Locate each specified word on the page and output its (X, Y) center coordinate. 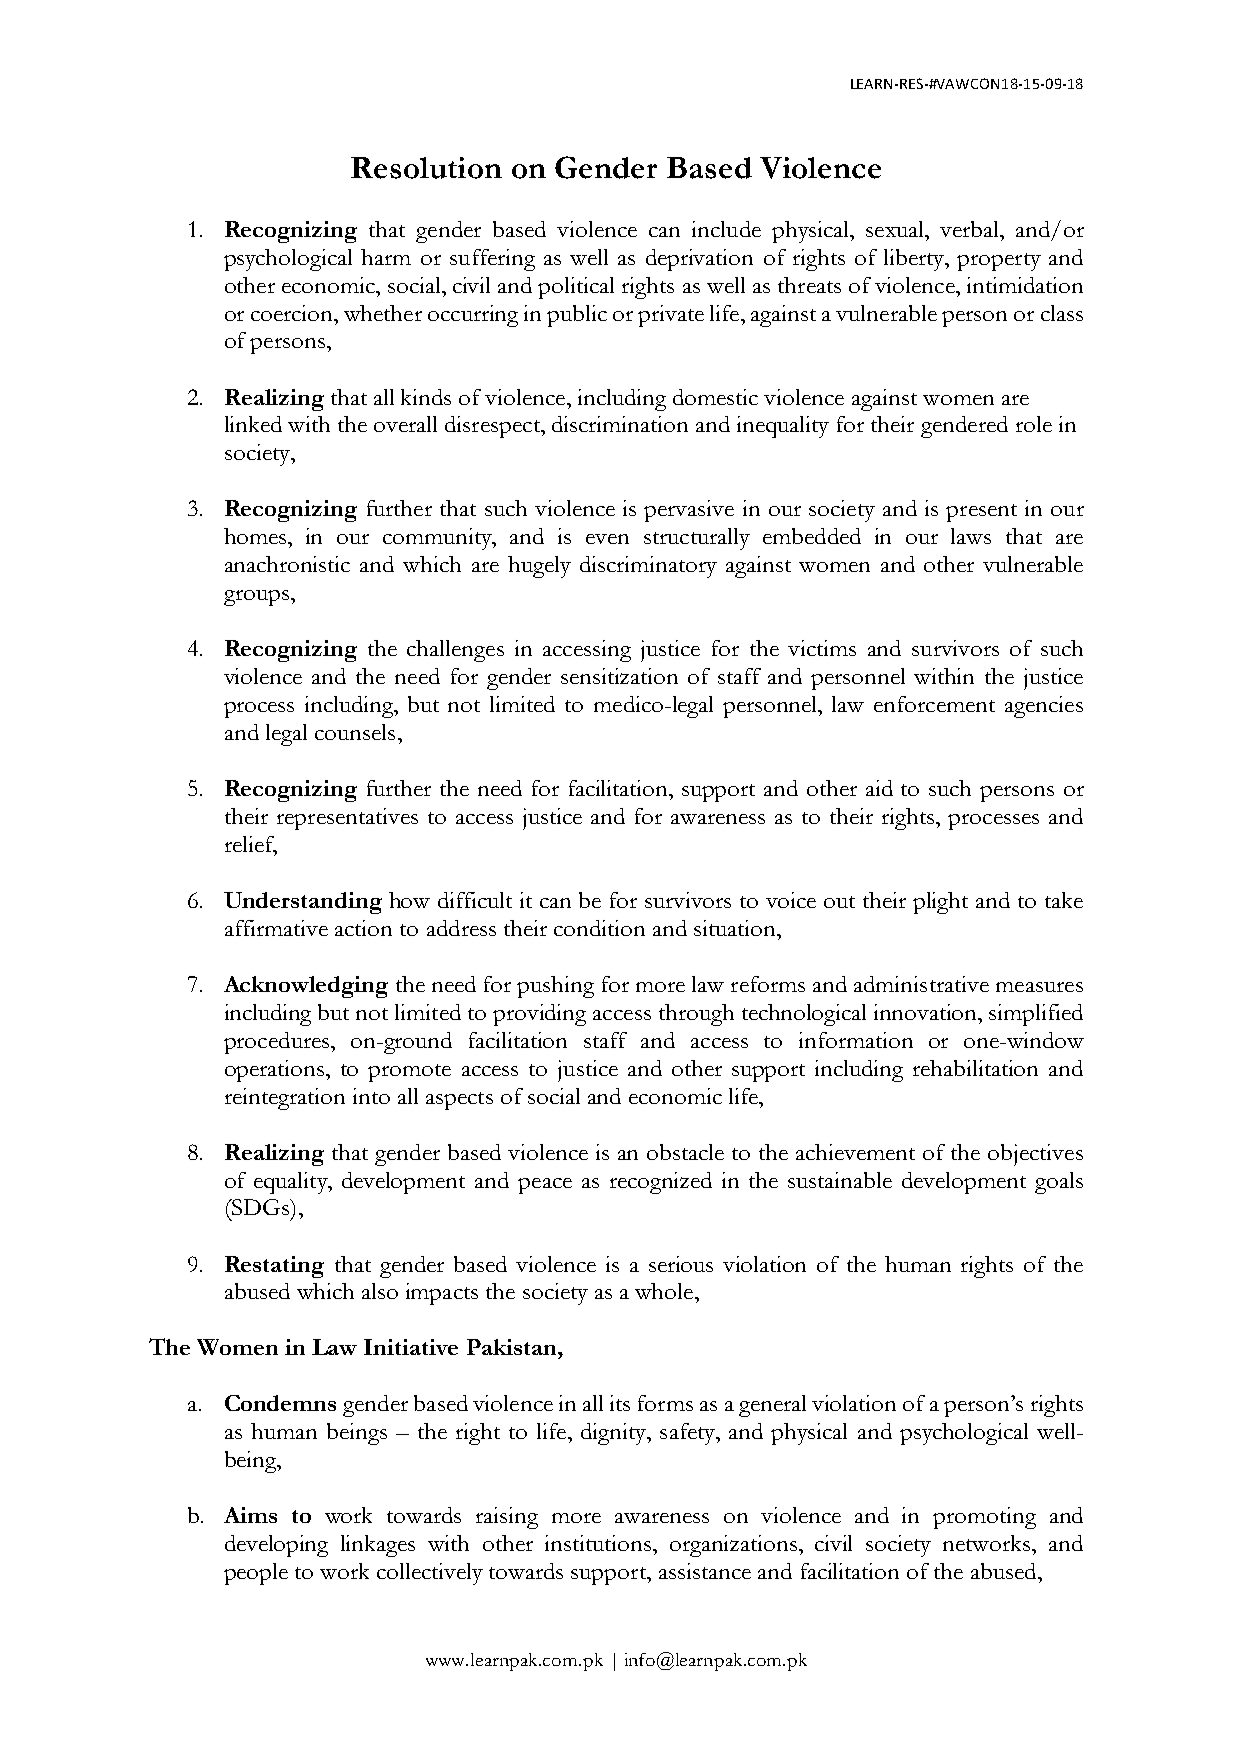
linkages (378, 1546)
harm (386, 257)
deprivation (699, 260)
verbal (970, 229)
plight (940, 903)
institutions (599, 1543)
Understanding (303, 903)
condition (599, 928)
